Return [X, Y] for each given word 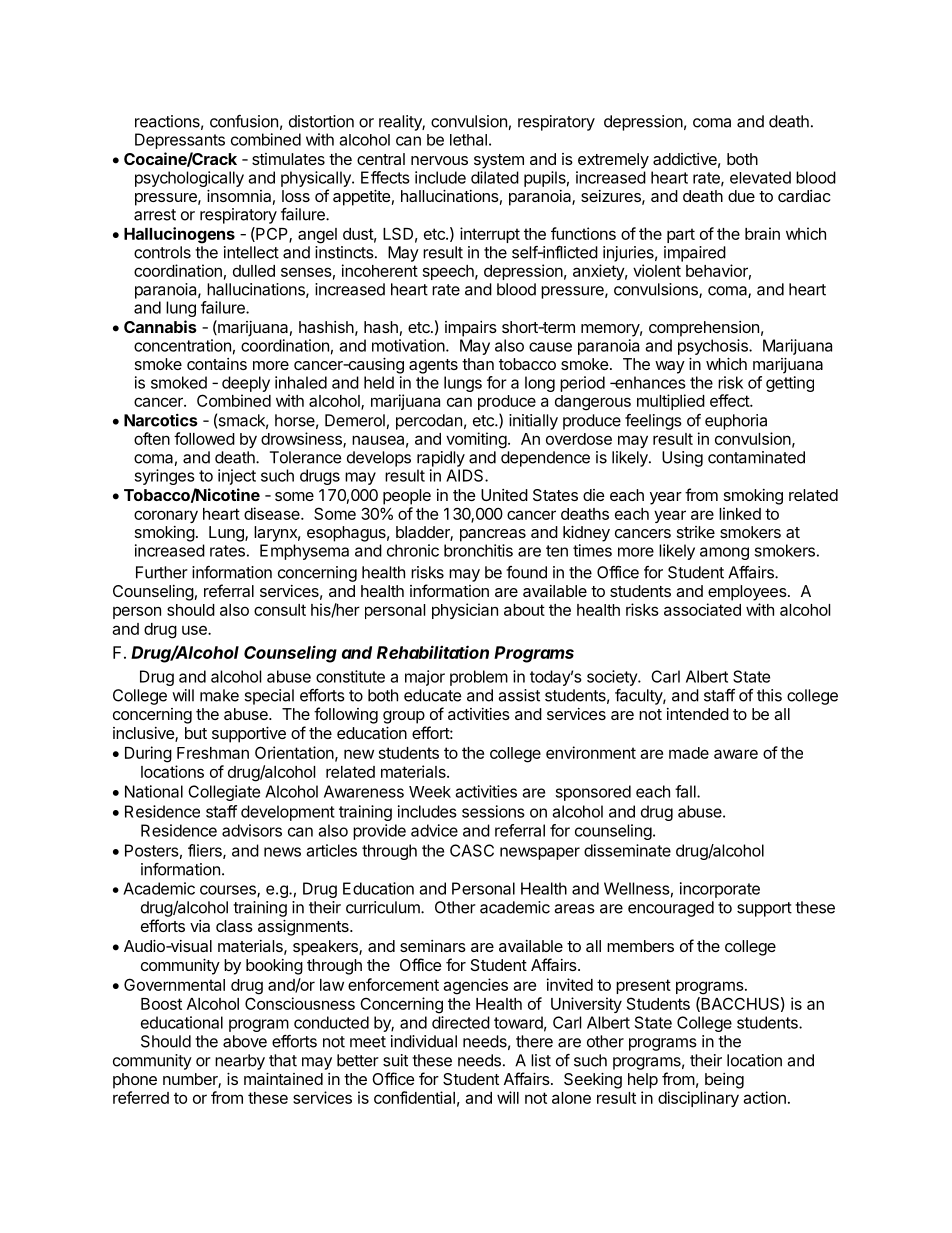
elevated [760, 177]
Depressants [180, 141]
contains [217, 364]
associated [702, 609]
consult [280, 610]
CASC [472, 850]
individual [424, 1041]
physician [465, 611]
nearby [240, 1062]
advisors [252, 830]
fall [686, 791]
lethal [468, 140]
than [478, 364]
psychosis [714, 347]
